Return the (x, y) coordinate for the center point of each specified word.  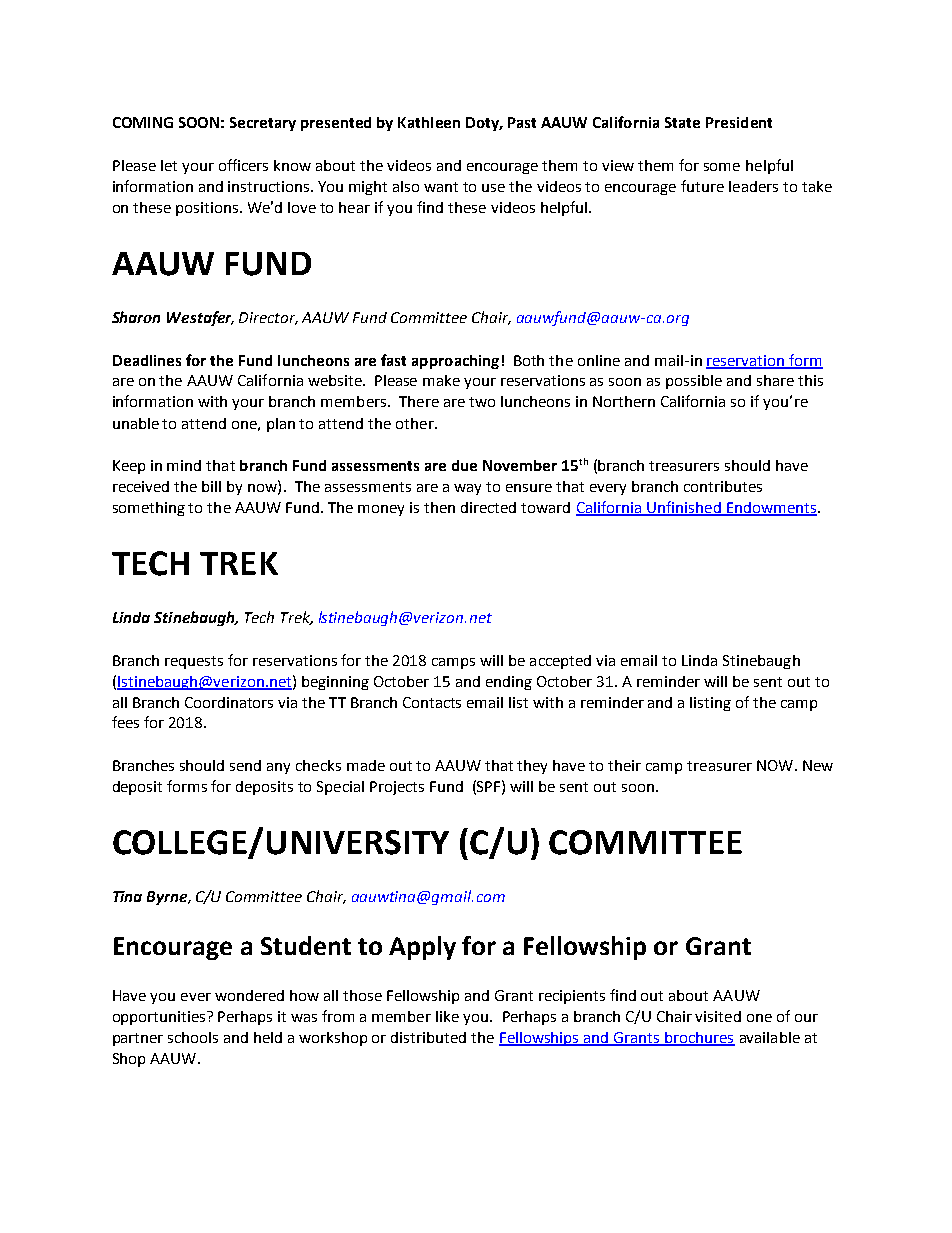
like (447, 1016)
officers (243, 165)
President (739, 122)
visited (718, 1016)
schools (193, 1037)
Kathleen (429, 122)
